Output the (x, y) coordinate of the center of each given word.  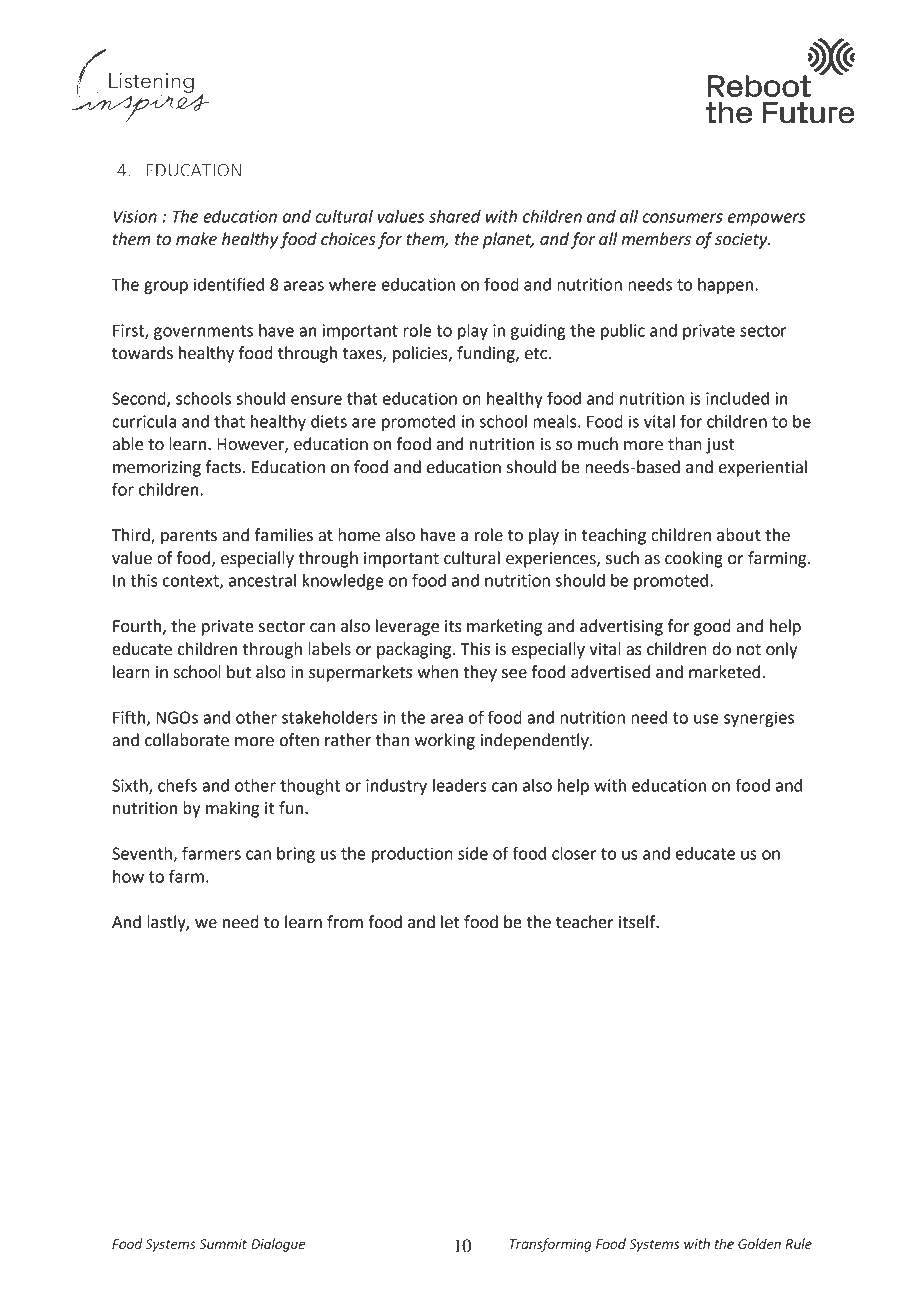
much (598, 444)
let (450, 922)
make (196, 239)
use (706, 719)
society (742, 241)
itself (638, 922)
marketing (504, 627)
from (345, 922)
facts (223, 467)
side (473, 853)
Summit (223, 1244)
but (239, 672)
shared (455, 216)
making (232, 809)
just (720, 446)
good (712, 627)
